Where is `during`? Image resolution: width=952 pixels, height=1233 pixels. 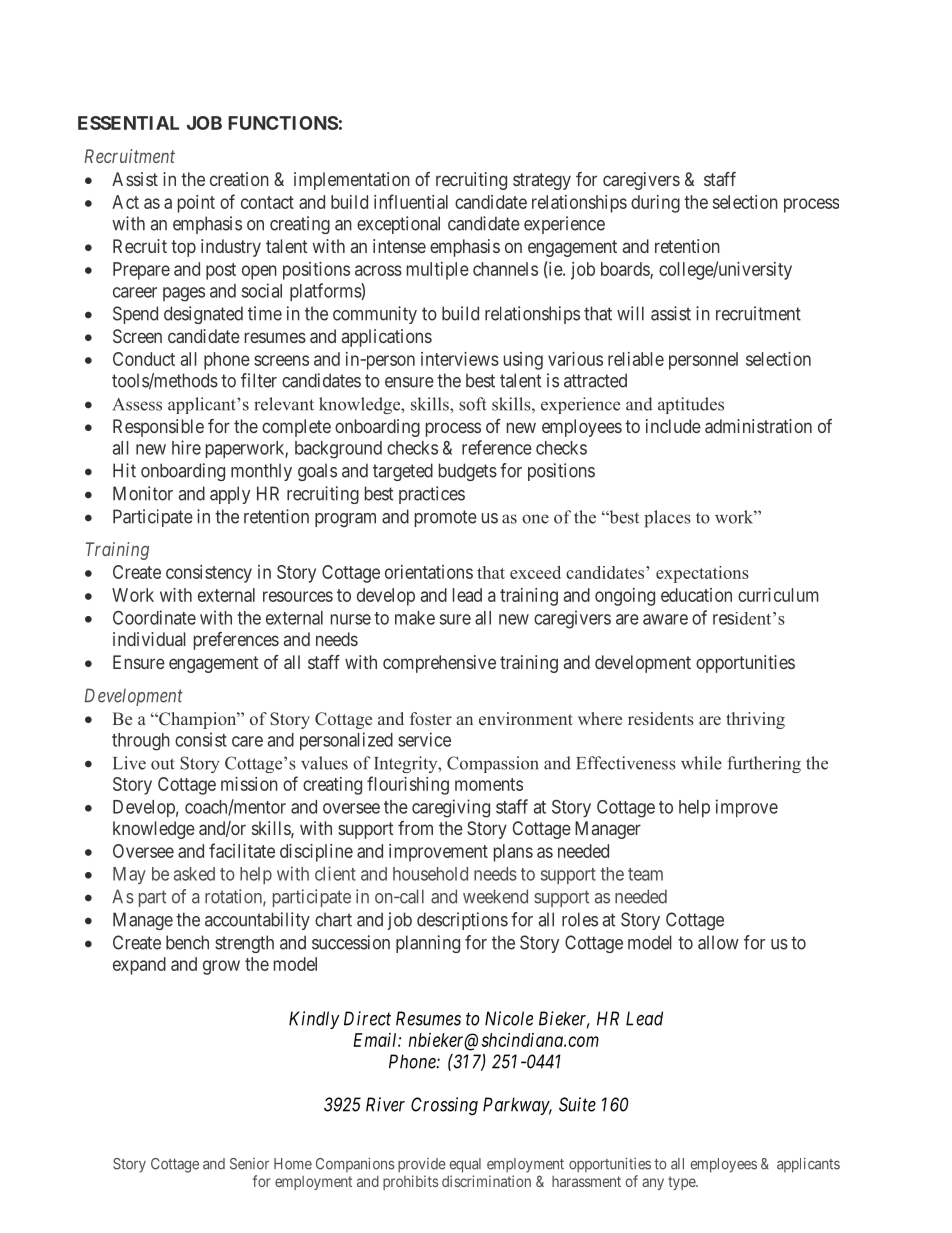
during is located at coordinates (655, 204).
